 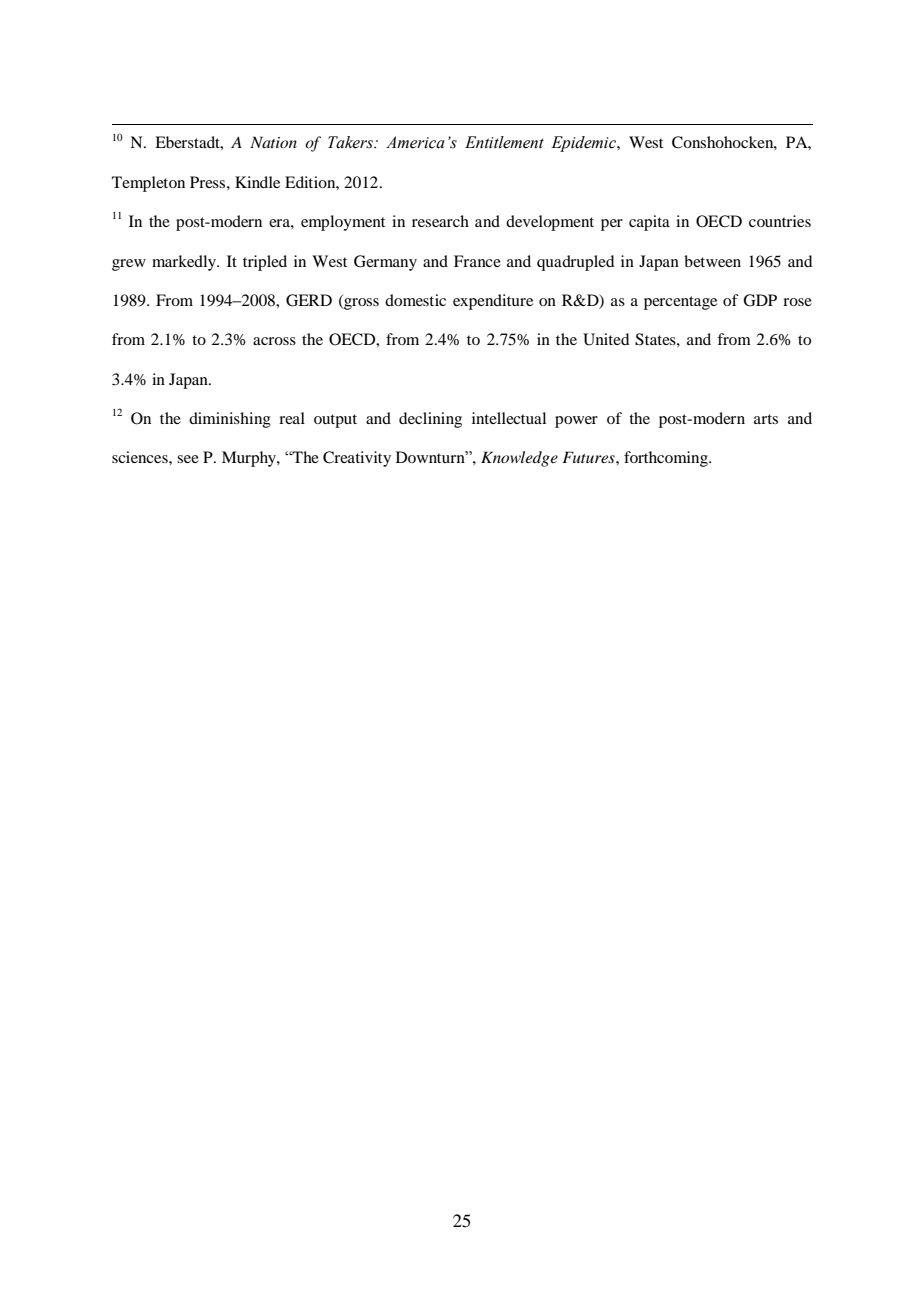 What do you see at coordinates (274, 341) in the screenshot?
I see `across` at bounding box center [274, 341].
